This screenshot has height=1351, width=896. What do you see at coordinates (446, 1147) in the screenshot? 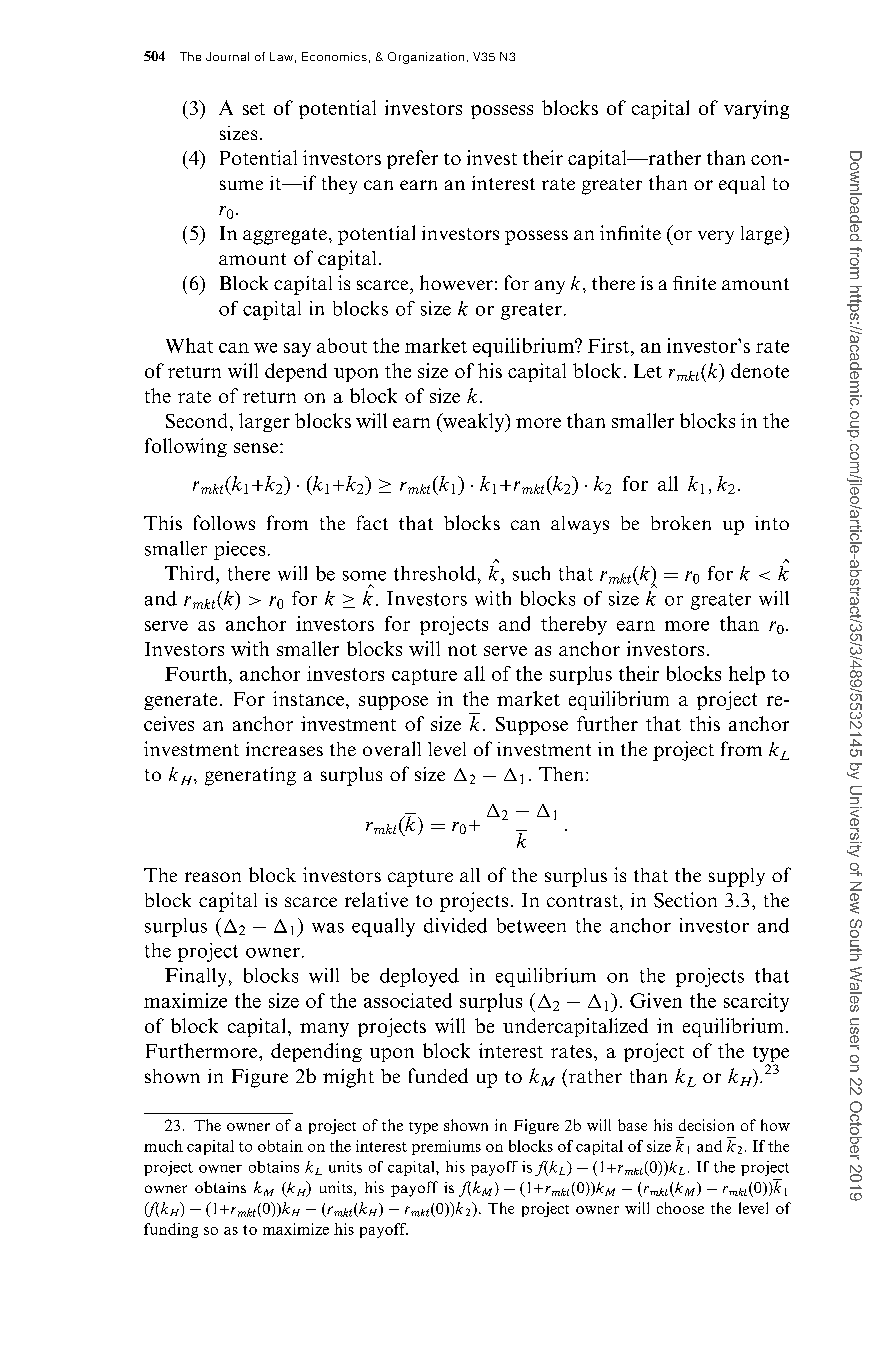
I see `premiums` at bounding box center [446, 1147].
